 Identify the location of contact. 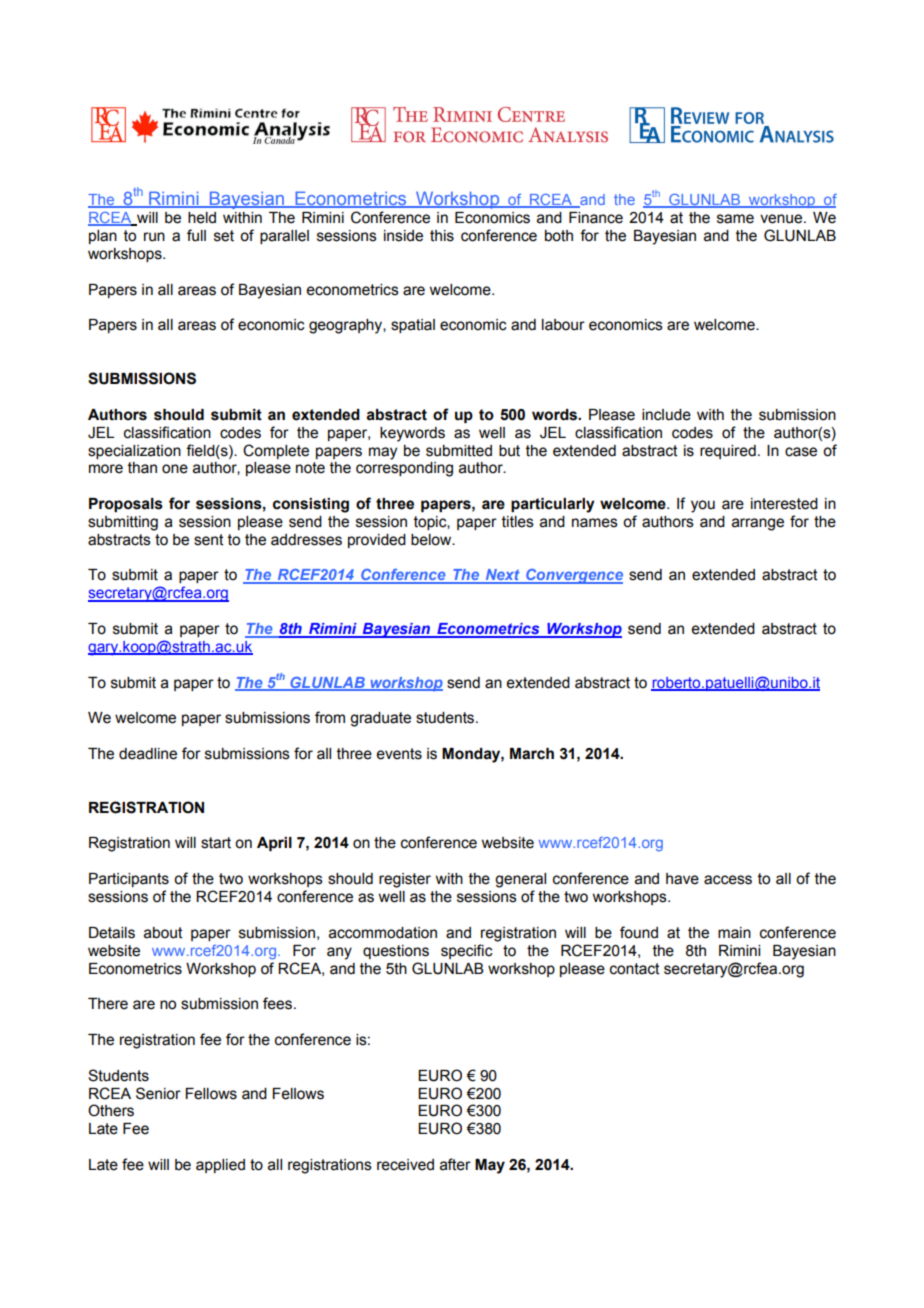
(635, 969).
